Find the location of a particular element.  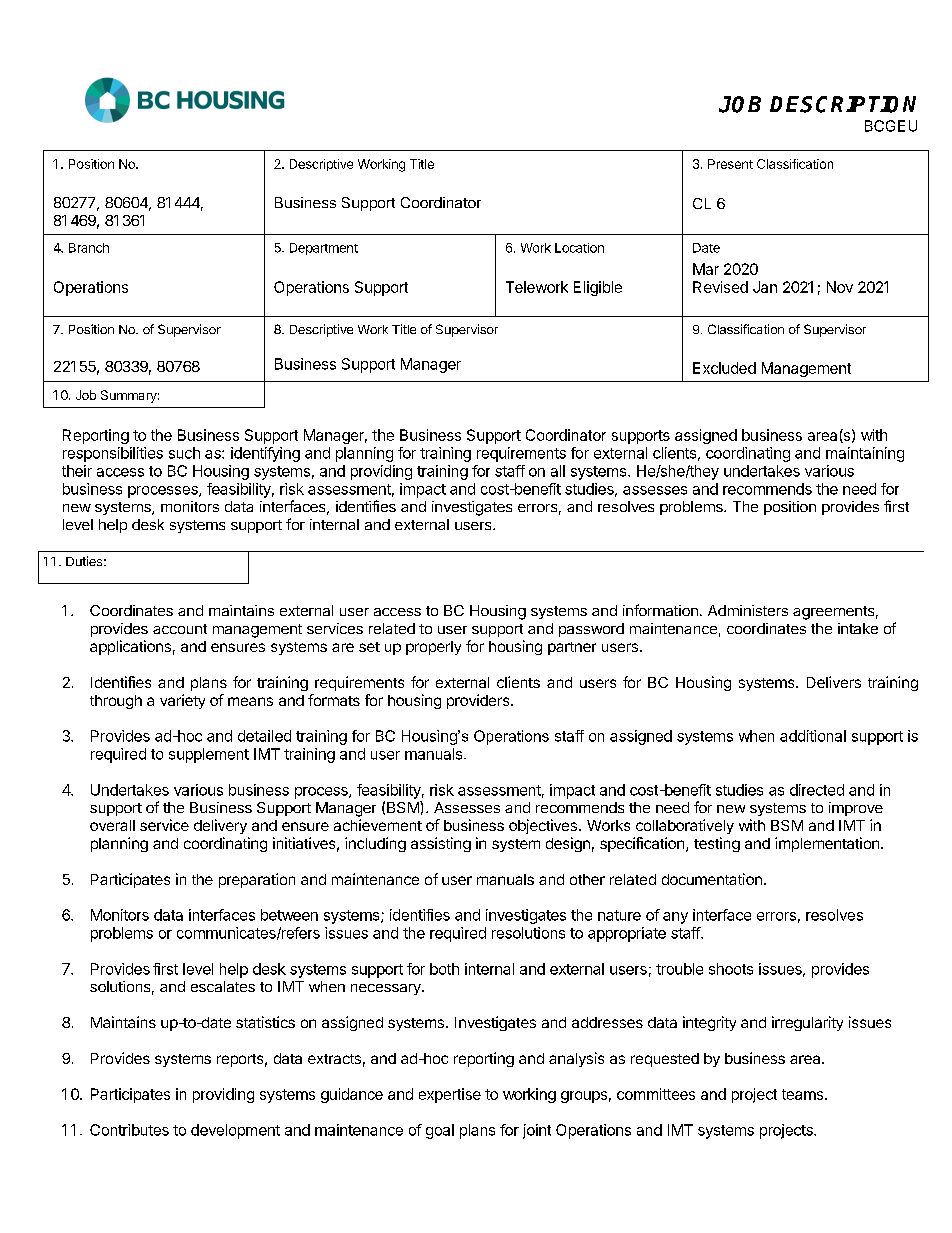

Branch is located at coordinates (89, 248).
